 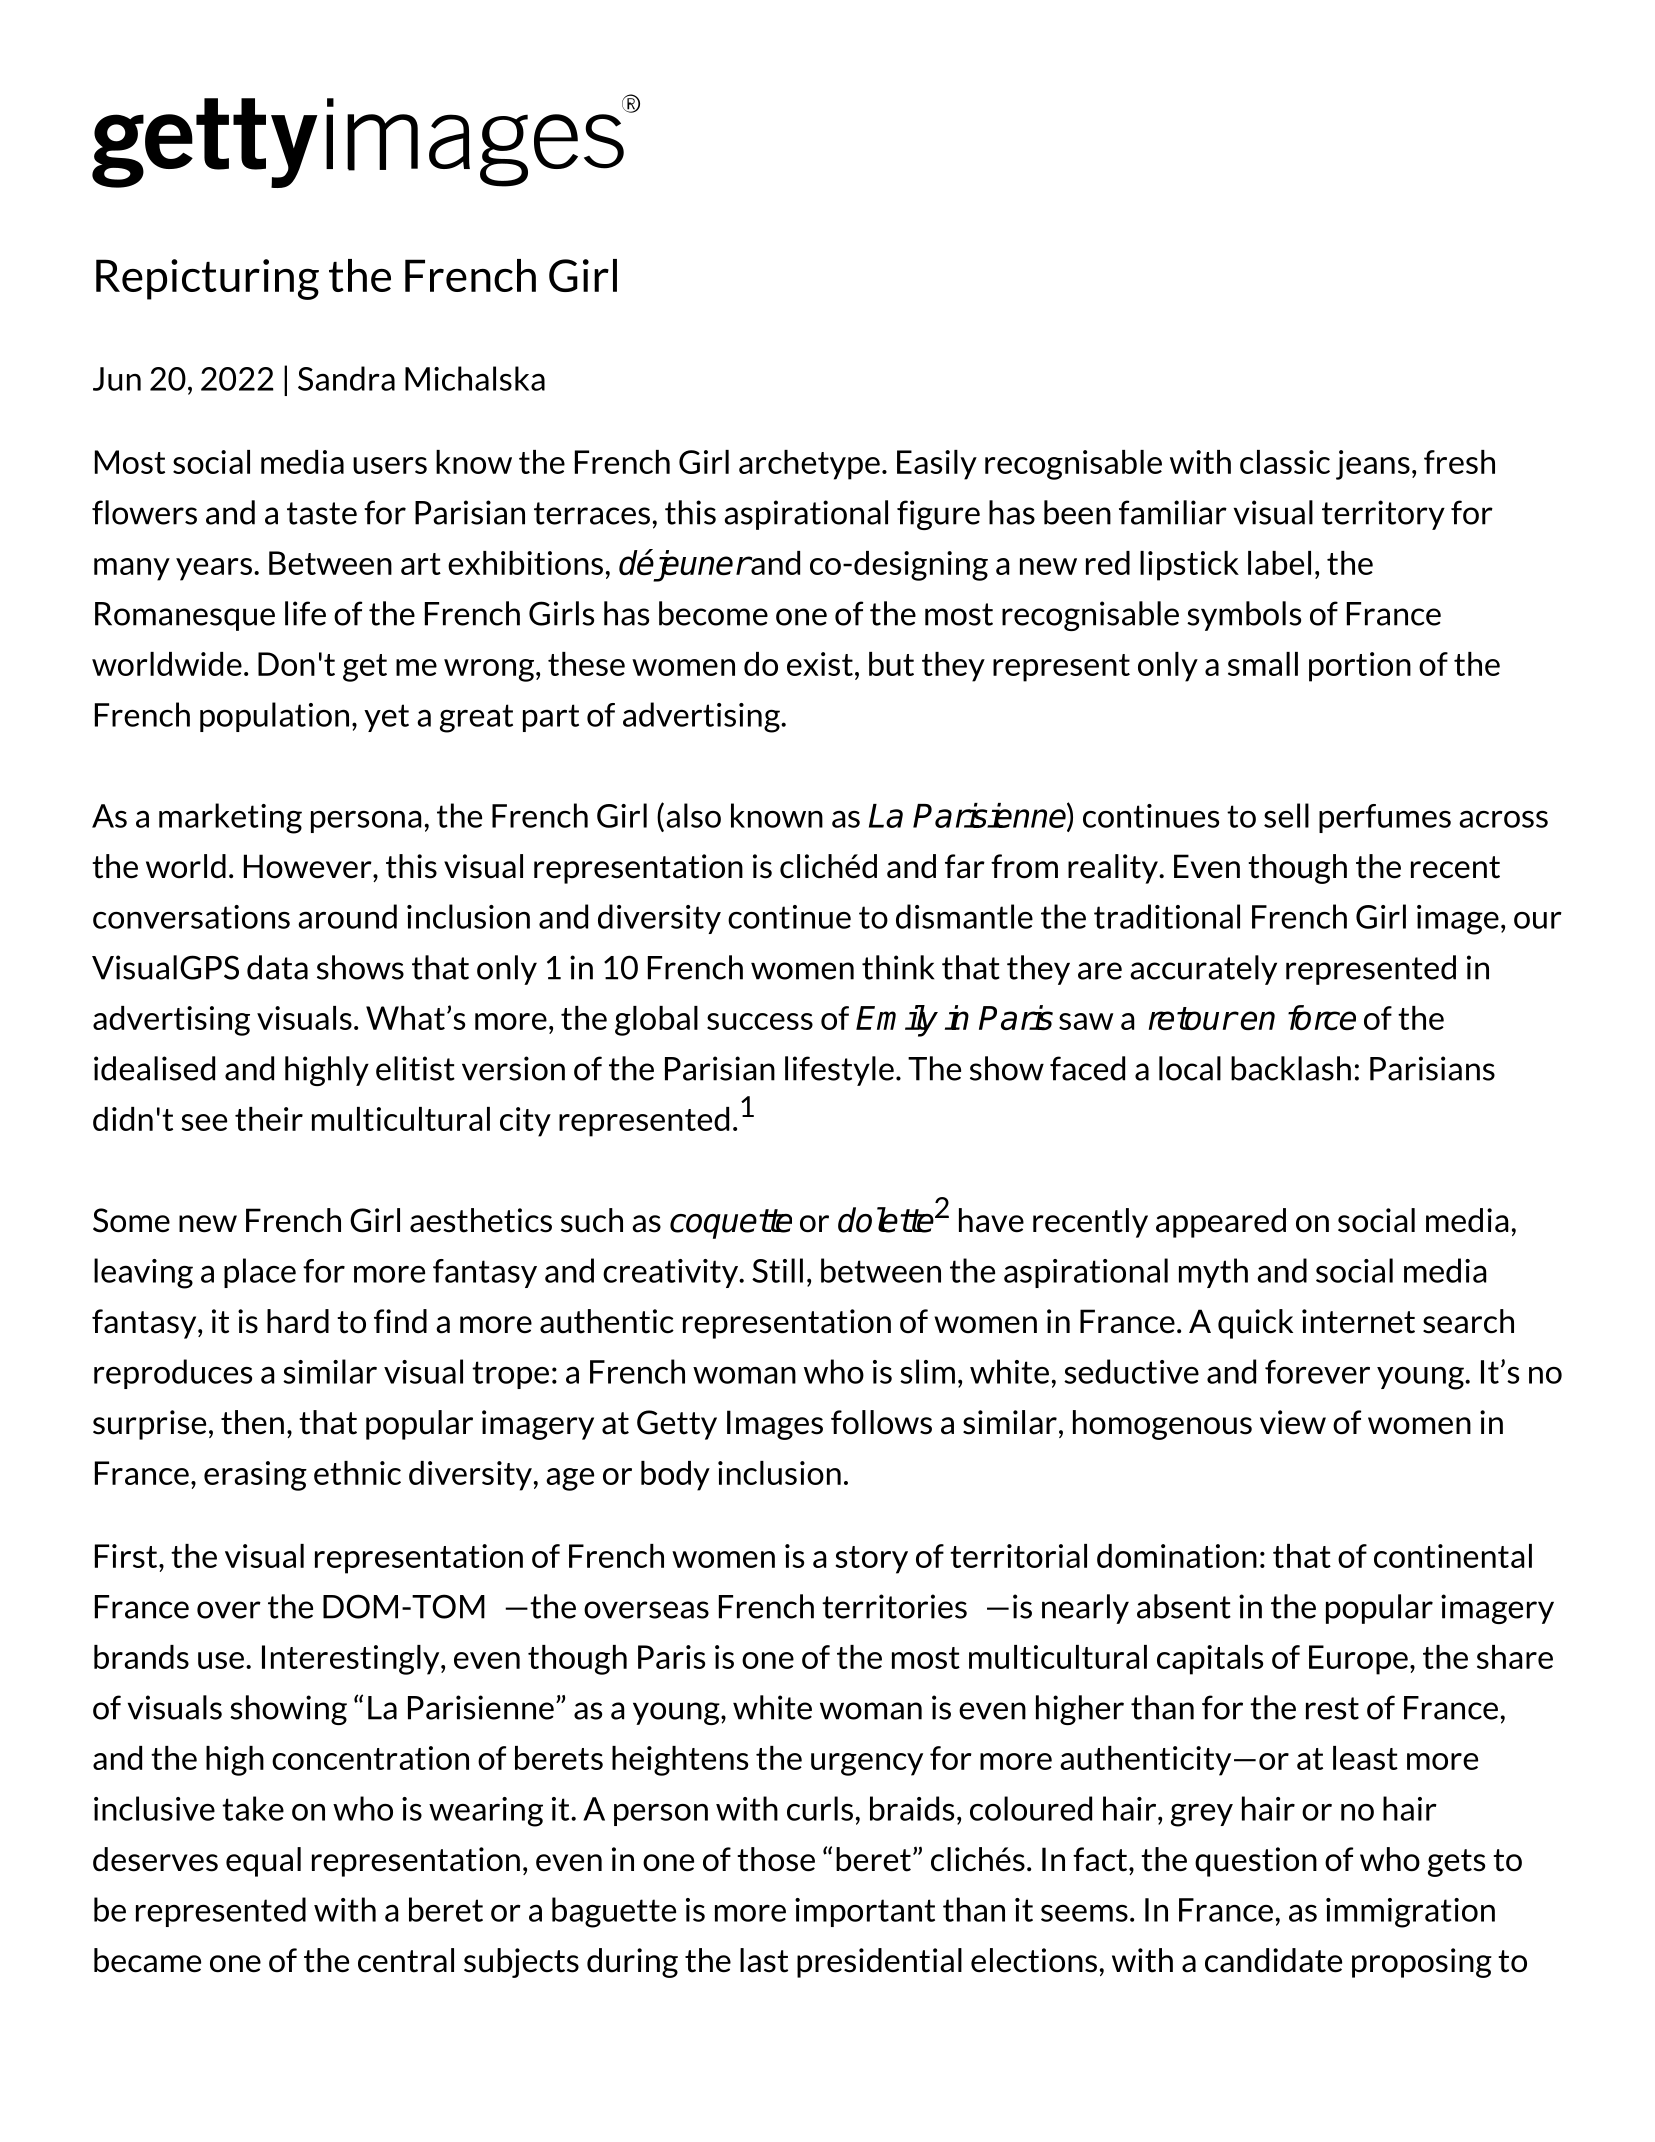 What do you see at coordinates (263, 1862) in the image?
I see `equal` at bounding box center [263, 1862].
